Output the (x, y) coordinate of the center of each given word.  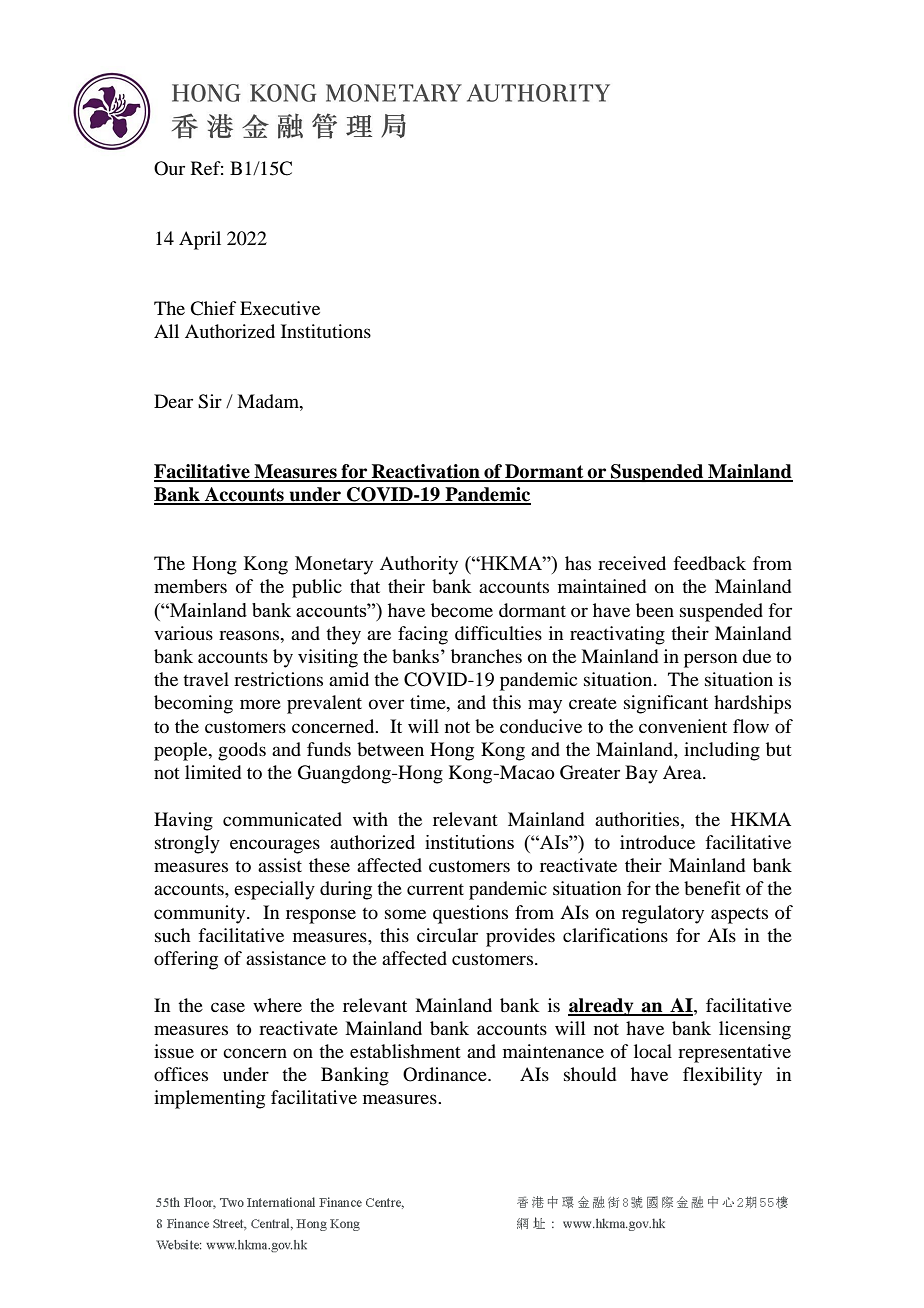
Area (683, 772)
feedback (709, 563)
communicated (282, 819)
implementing (209, 1099)
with (370, 819)
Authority (419, 565)
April (200, 240)
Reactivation (426, 472)
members (190, 586)
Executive (280, 308)
